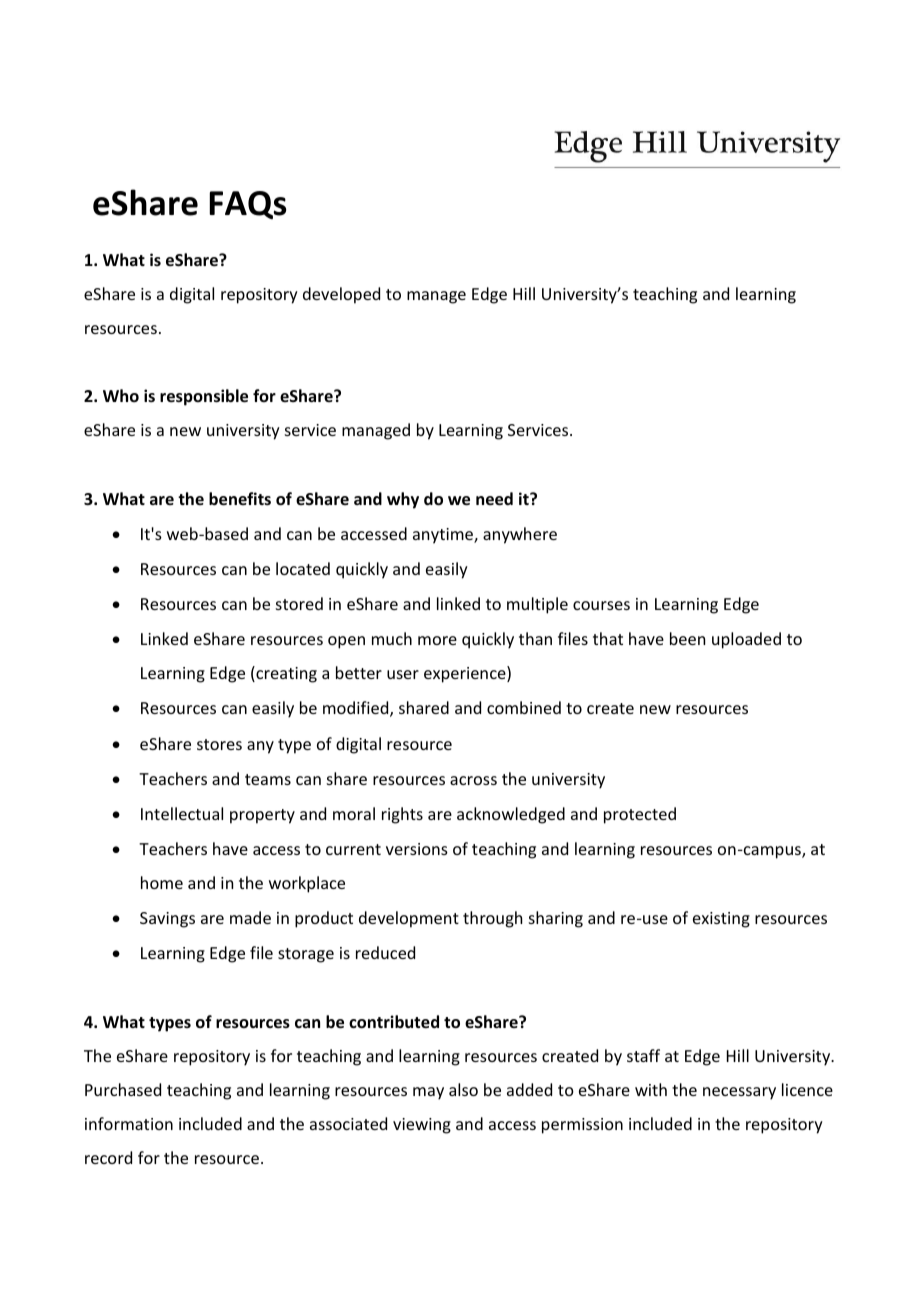 This screenshot has height=1308, width=924. I want to click on Intellectual, so click(182, 813).
